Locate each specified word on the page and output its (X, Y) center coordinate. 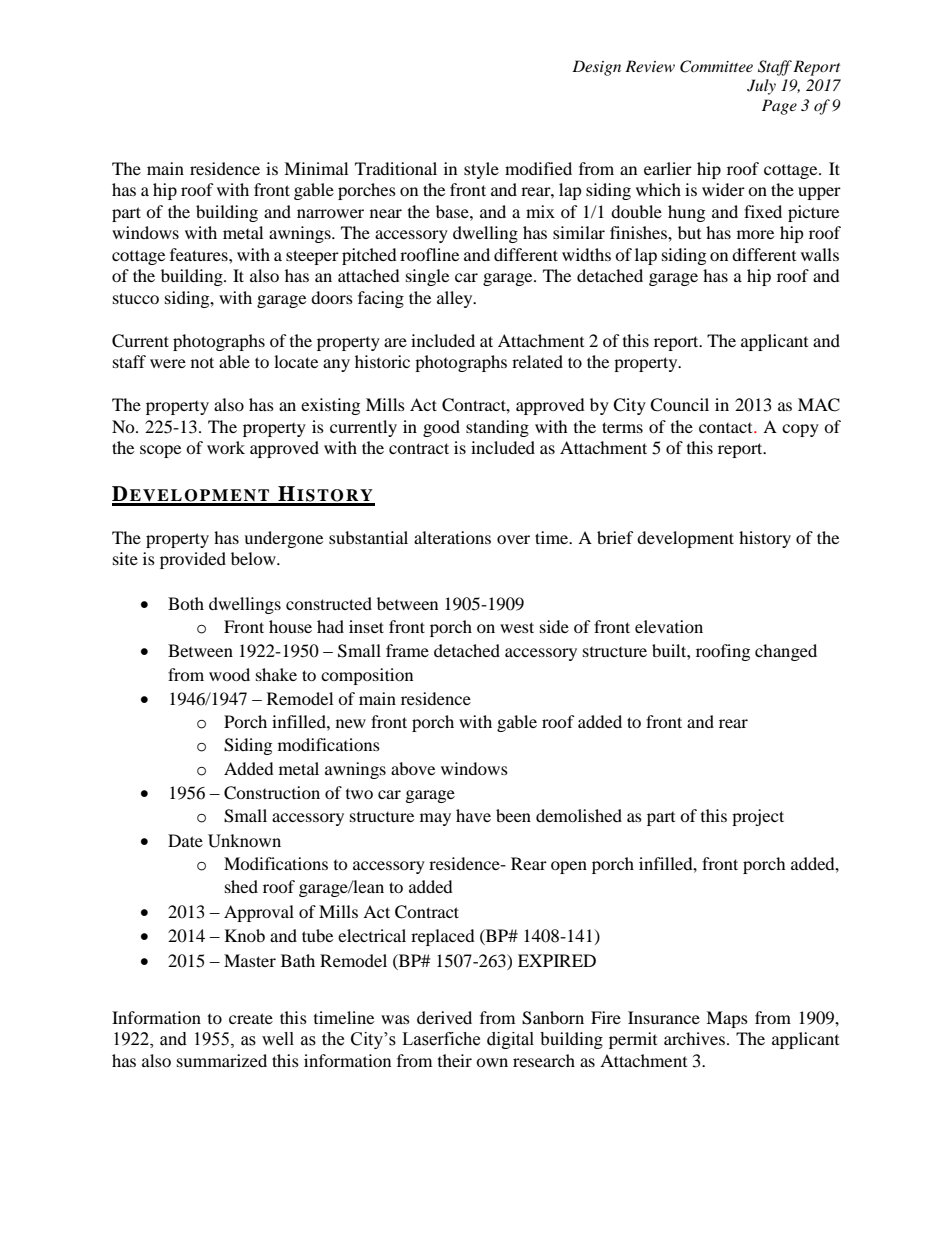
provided (193, 560)
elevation (669, 626)
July (761, 87)
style (481, 170)
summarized (222, 1060)
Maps (727, 1019)
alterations (452, 537)
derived (444, 1017)
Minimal (316, 168)
